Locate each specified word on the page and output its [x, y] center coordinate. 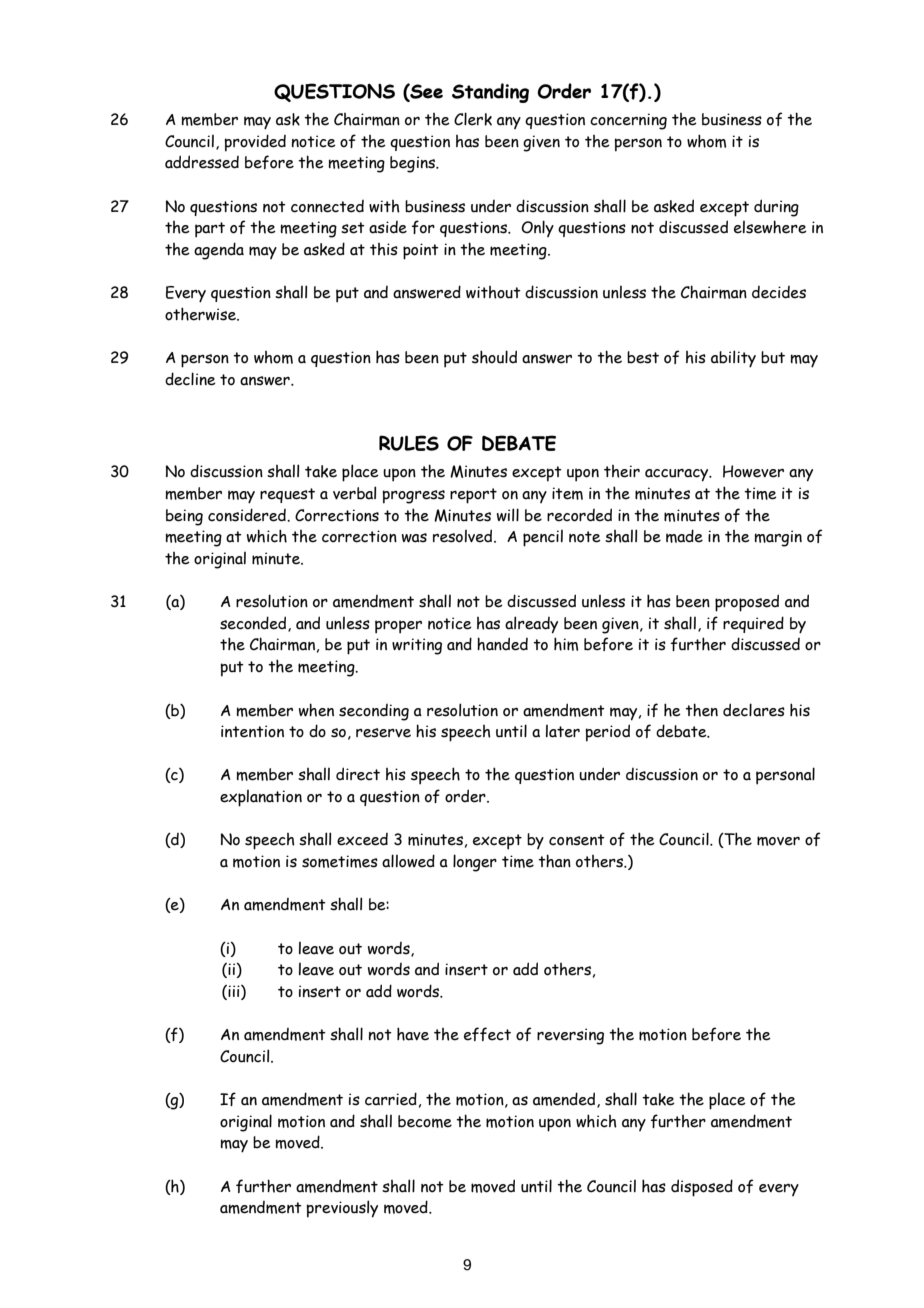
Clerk [473, 119]
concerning [628, 121]
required [753, 624]
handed [502, 644]
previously [342, 1209]
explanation [261, 798]
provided [255, 143]
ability [733, 359]
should [494, 357]
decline [190, 379]
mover [778, 841]
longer [475, 863]
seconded [254, 624]
